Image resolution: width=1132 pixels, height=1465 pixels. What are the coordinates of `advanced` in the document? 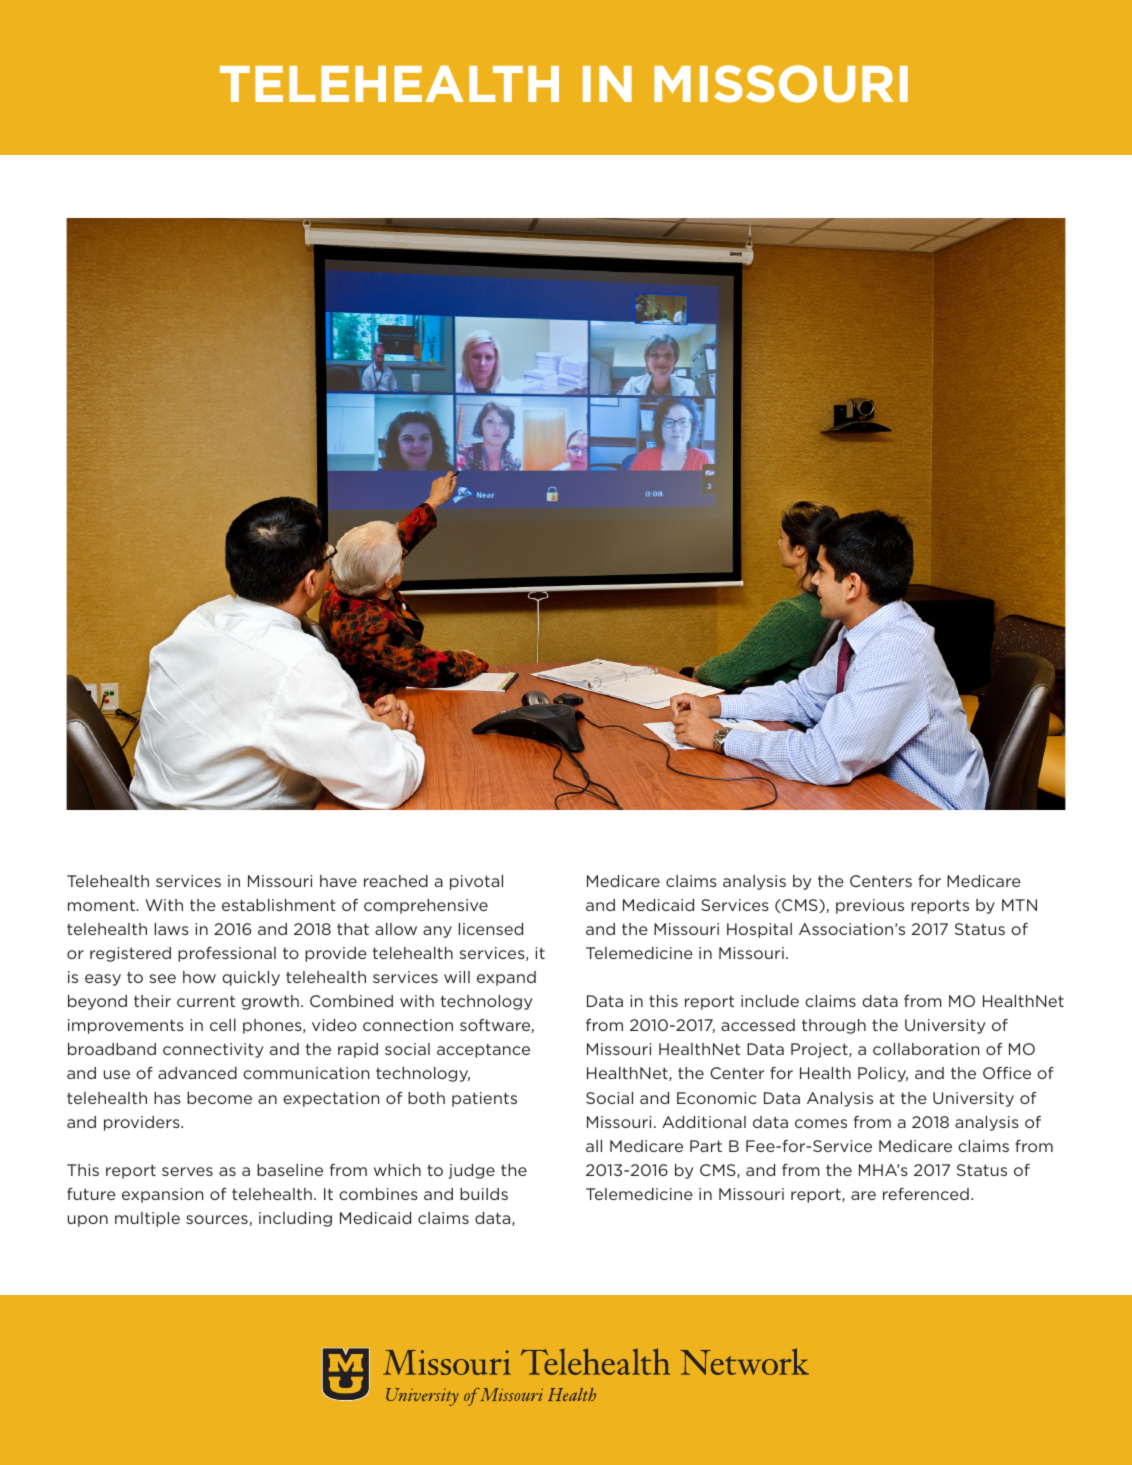 It's located at (197, 1073).
